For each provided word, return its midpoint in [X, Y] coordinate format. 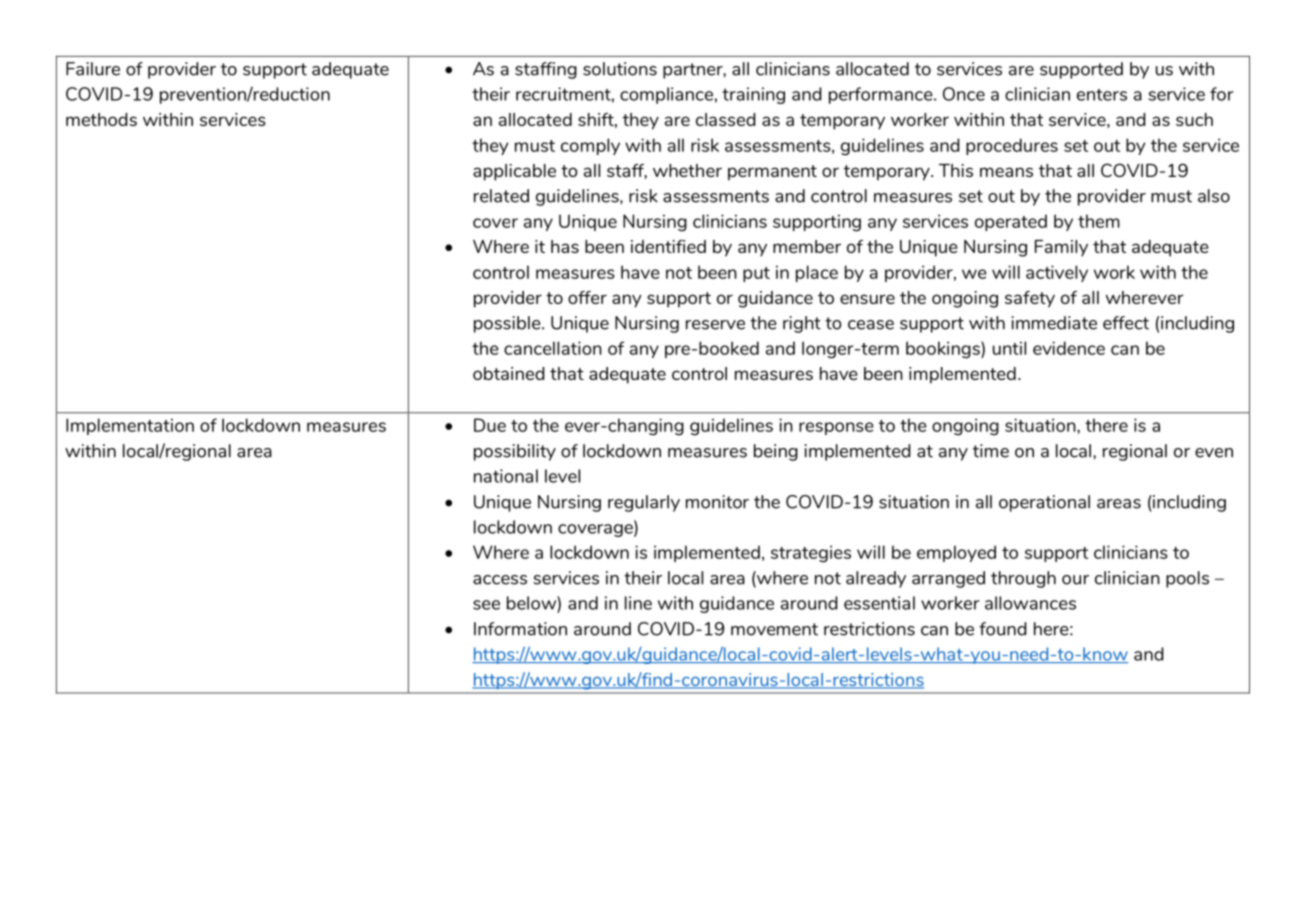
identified [668, 246]
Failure [93, 69]
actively [1057, 273]
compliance [666, 95]
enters [1102, 95]
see [486, 605]
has [565, 246]
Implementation [130, 426]
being [776, 452]
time [991, 451]
